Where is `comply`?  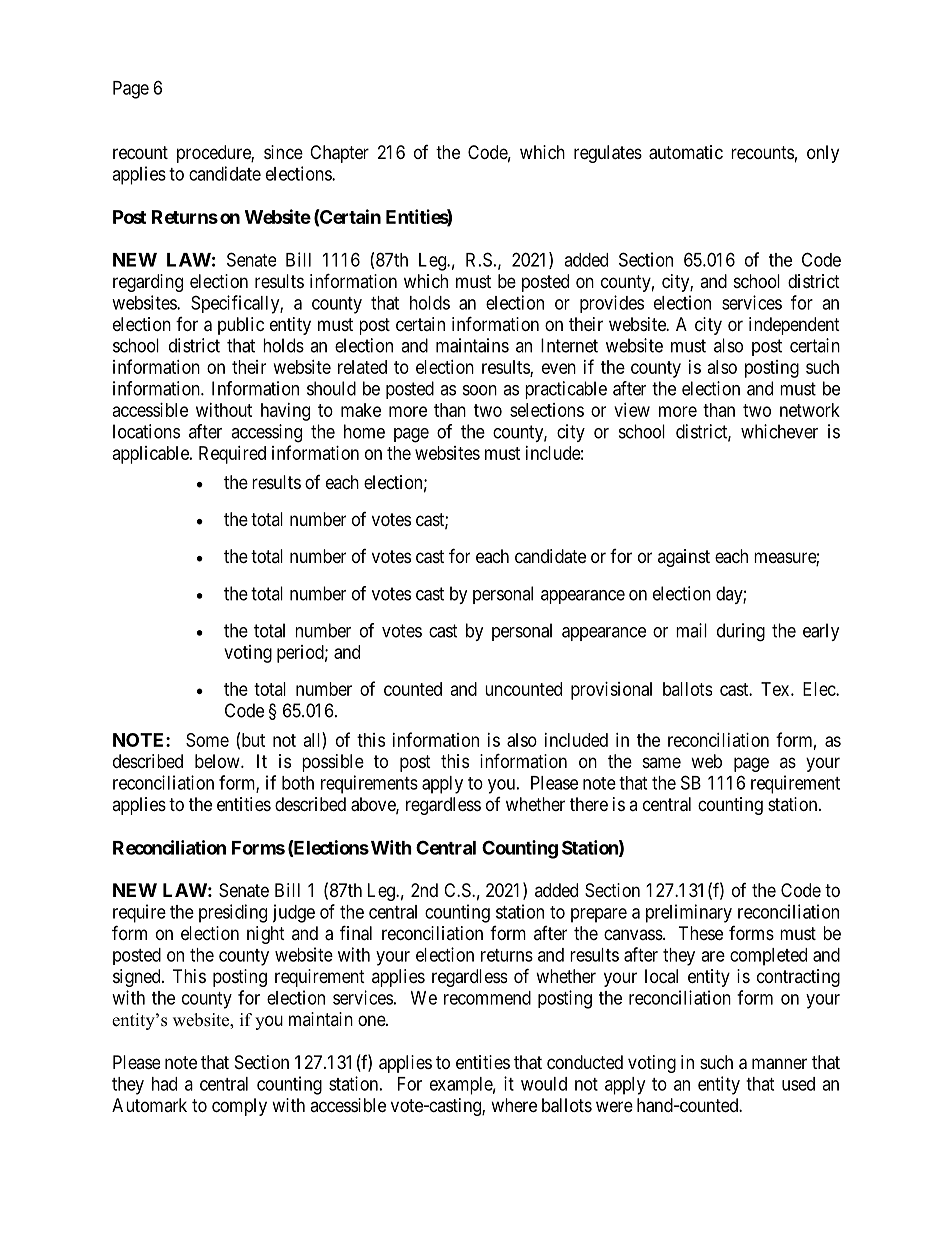 comply is located at coordinates (239, 1107).
